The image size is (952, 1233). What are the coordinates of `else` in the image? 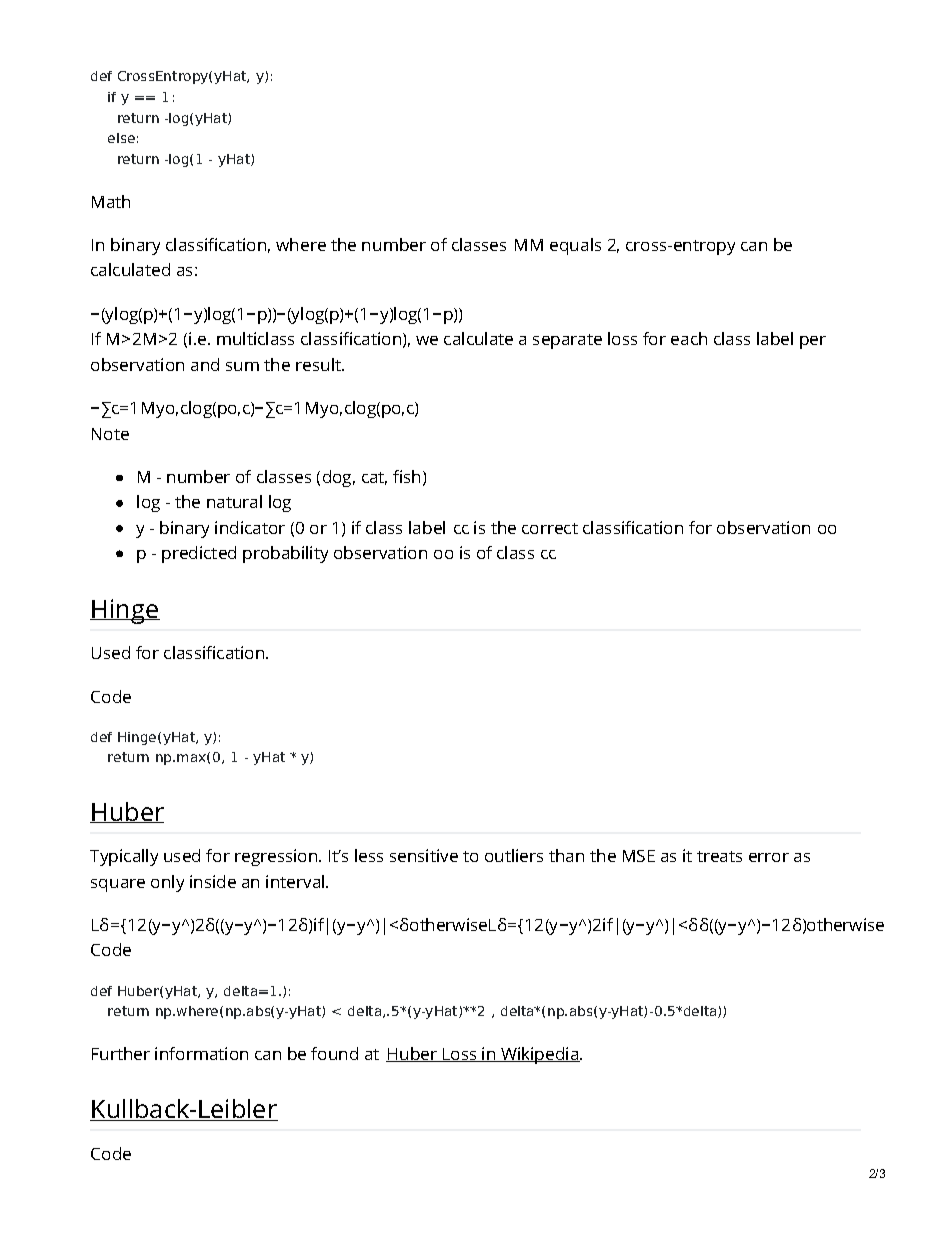 It's located at (121, 138).
